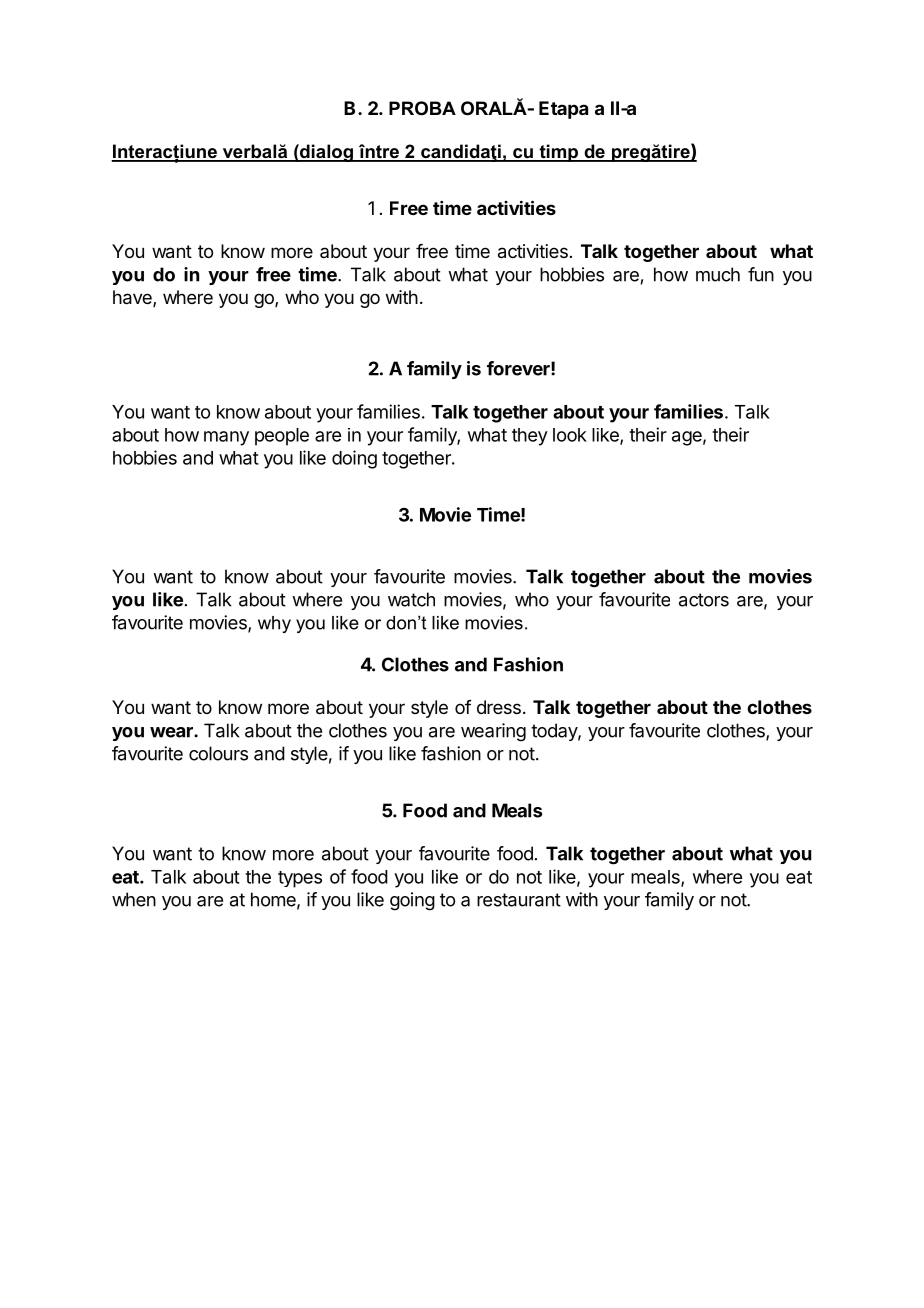 The width and height of the document is (924, 1308). What do you see at coordinates (530, 437) in the document?
I see `they` at bounding box center [530, 437].
